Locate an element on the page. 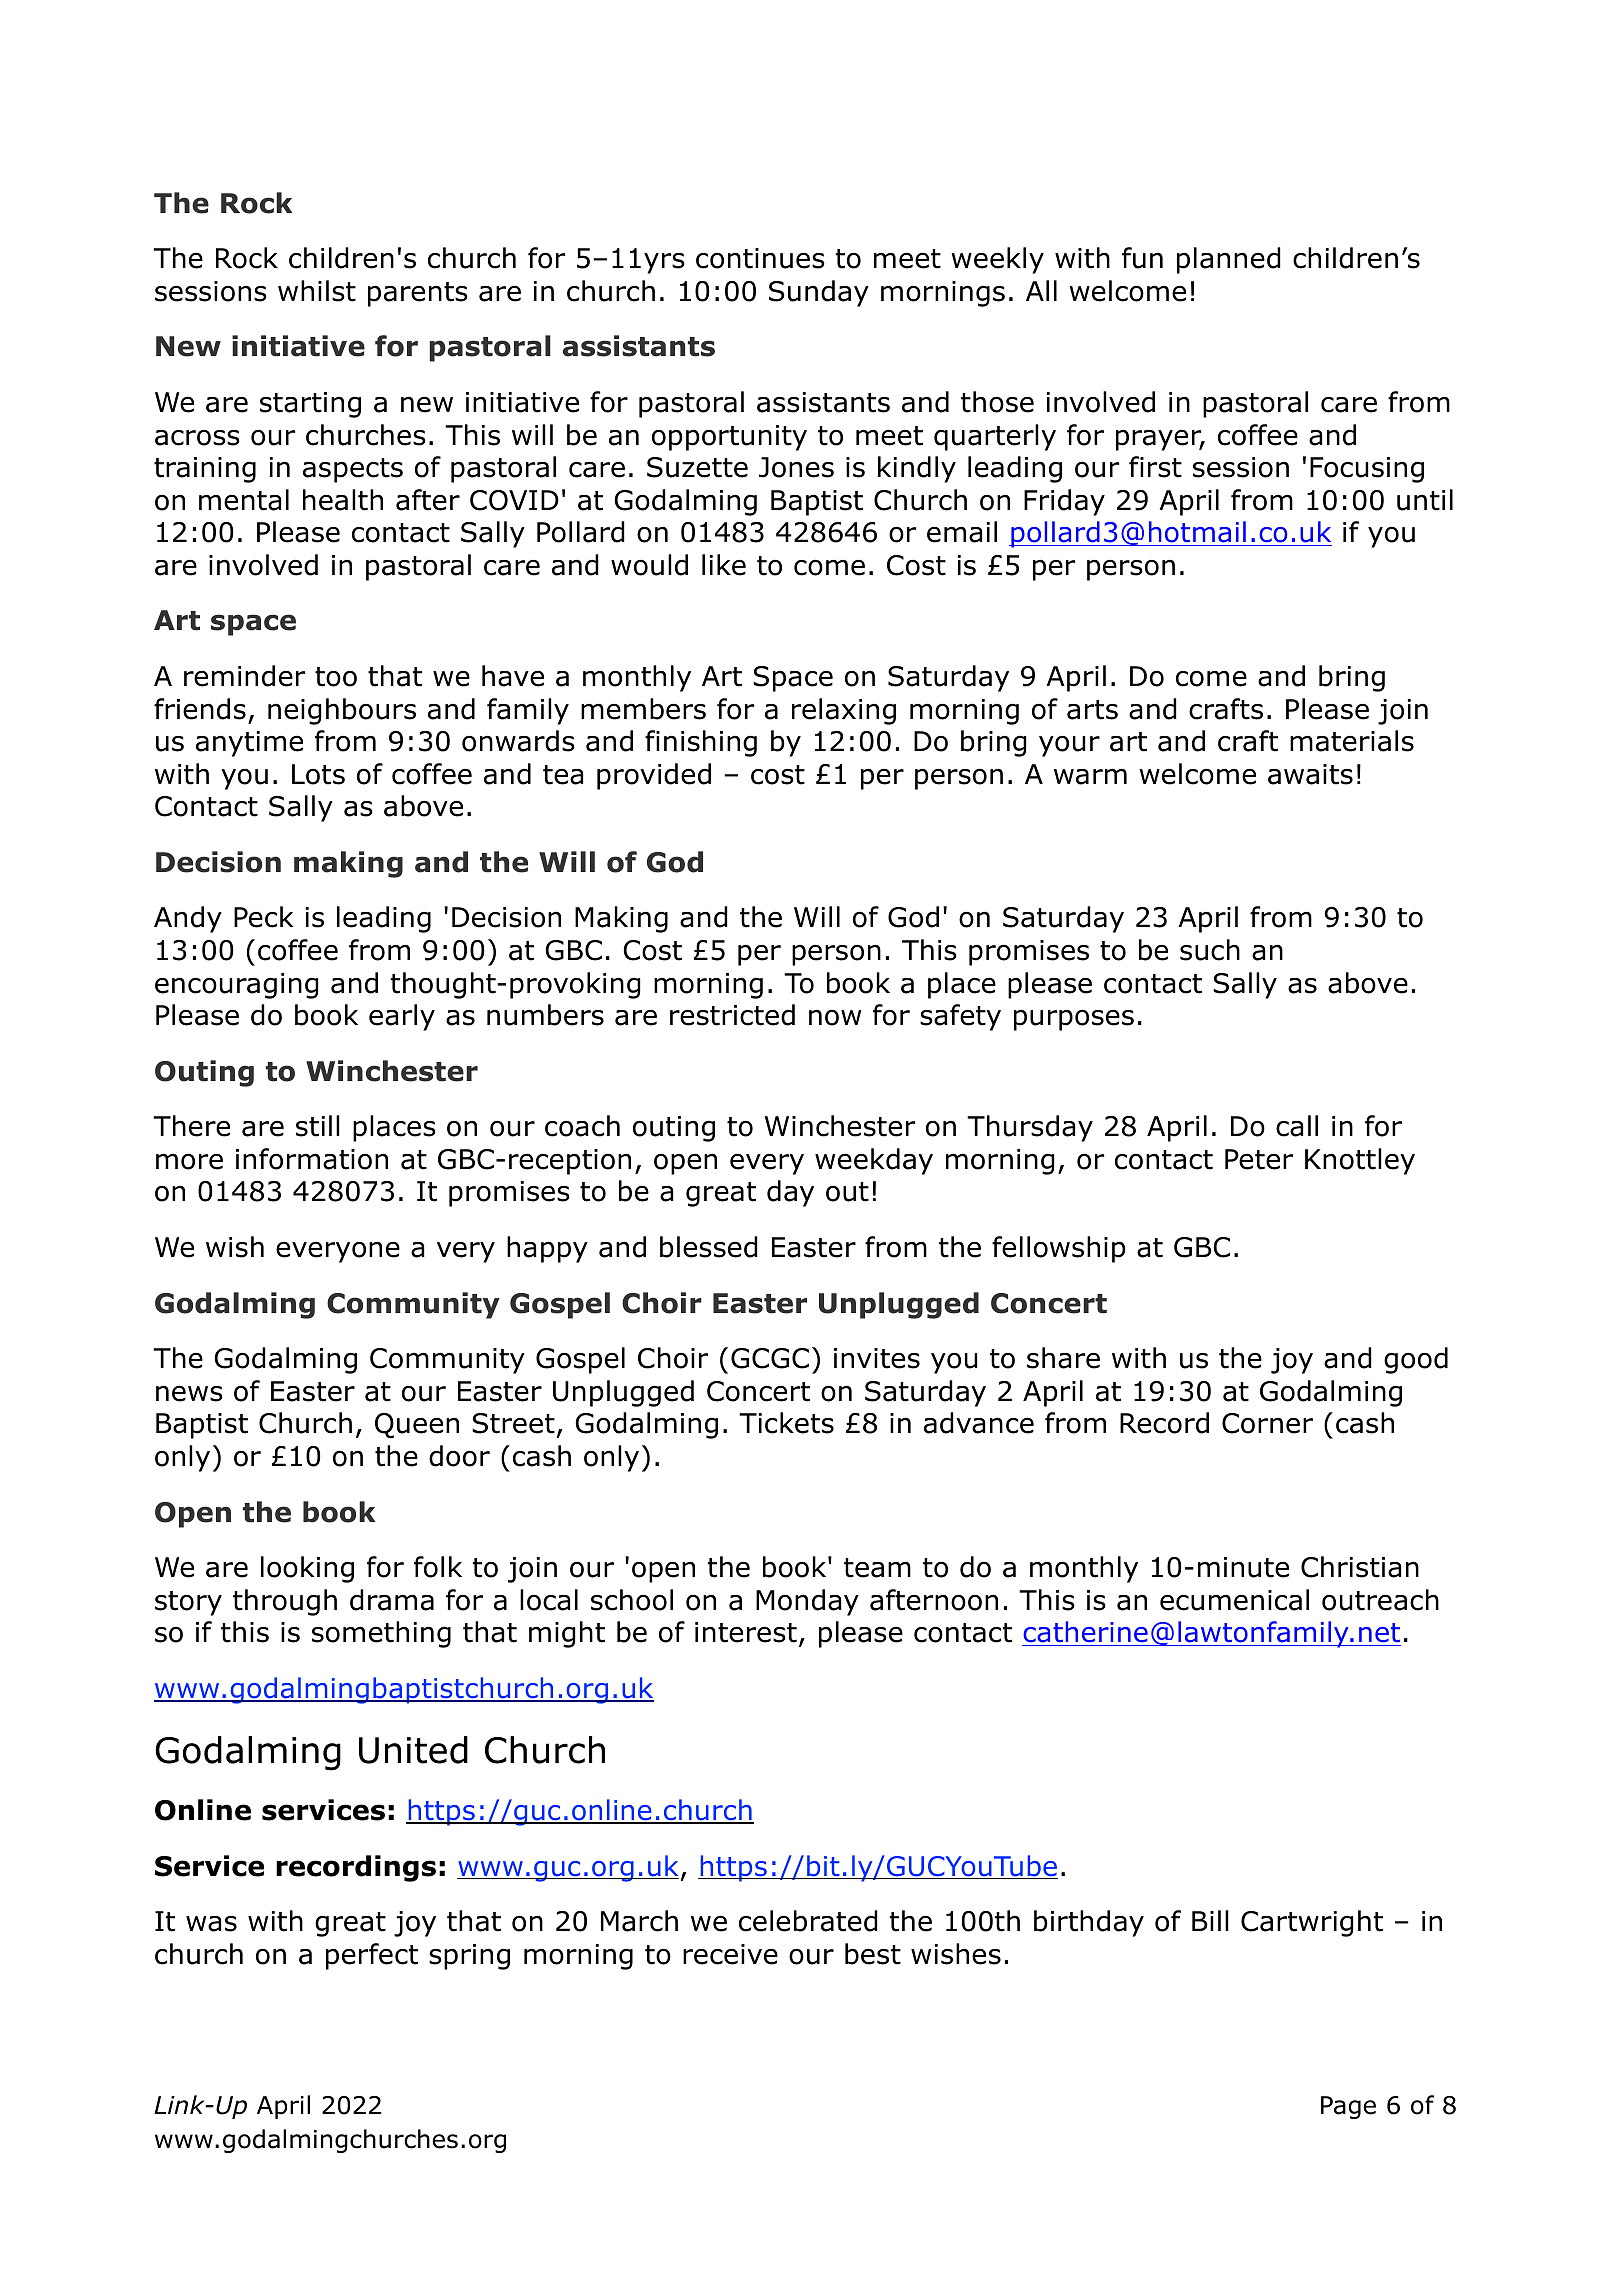  information is located at coordinates (312, 1159).
